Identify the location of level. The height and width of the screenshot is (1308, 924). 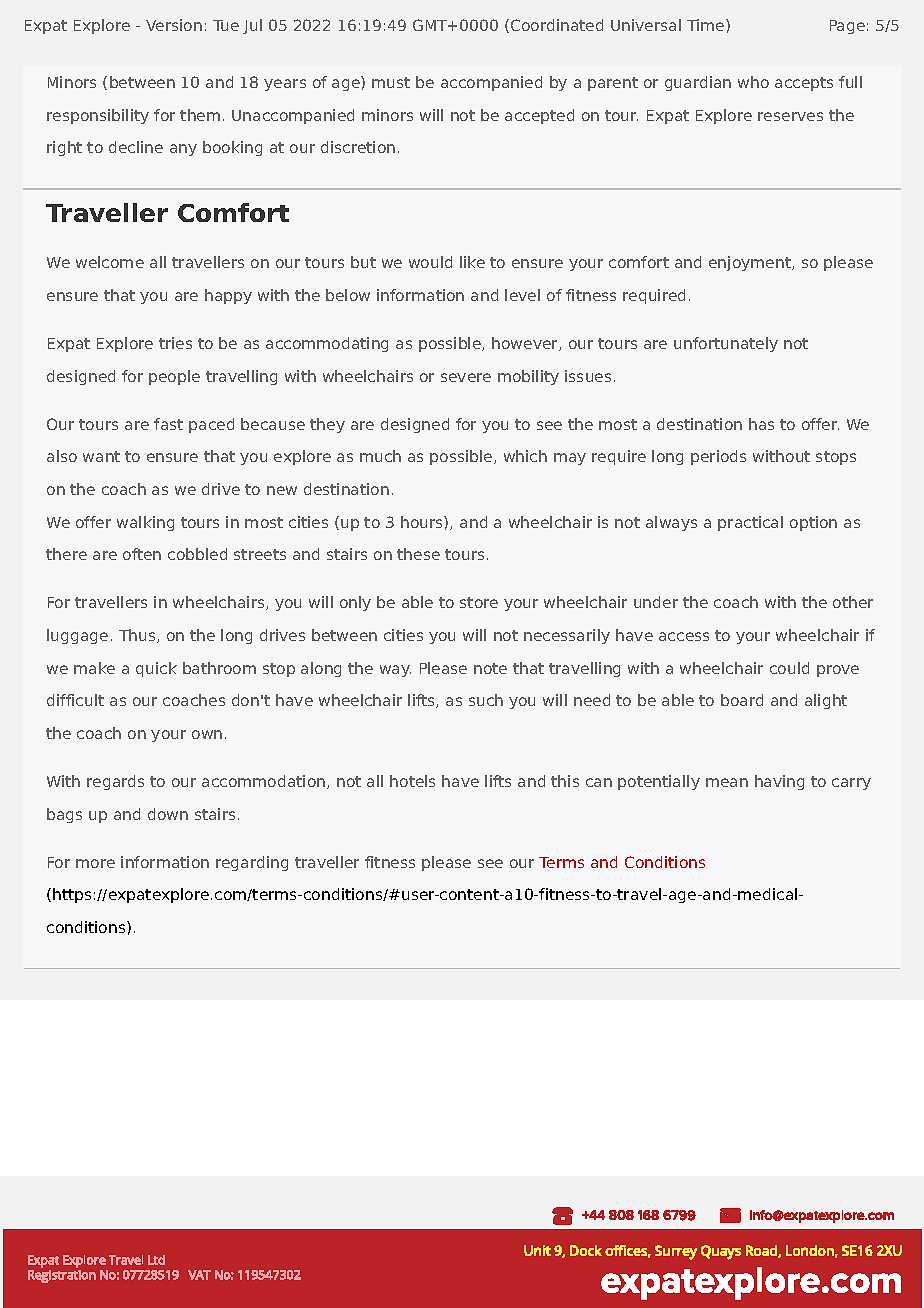
(522, 295).
